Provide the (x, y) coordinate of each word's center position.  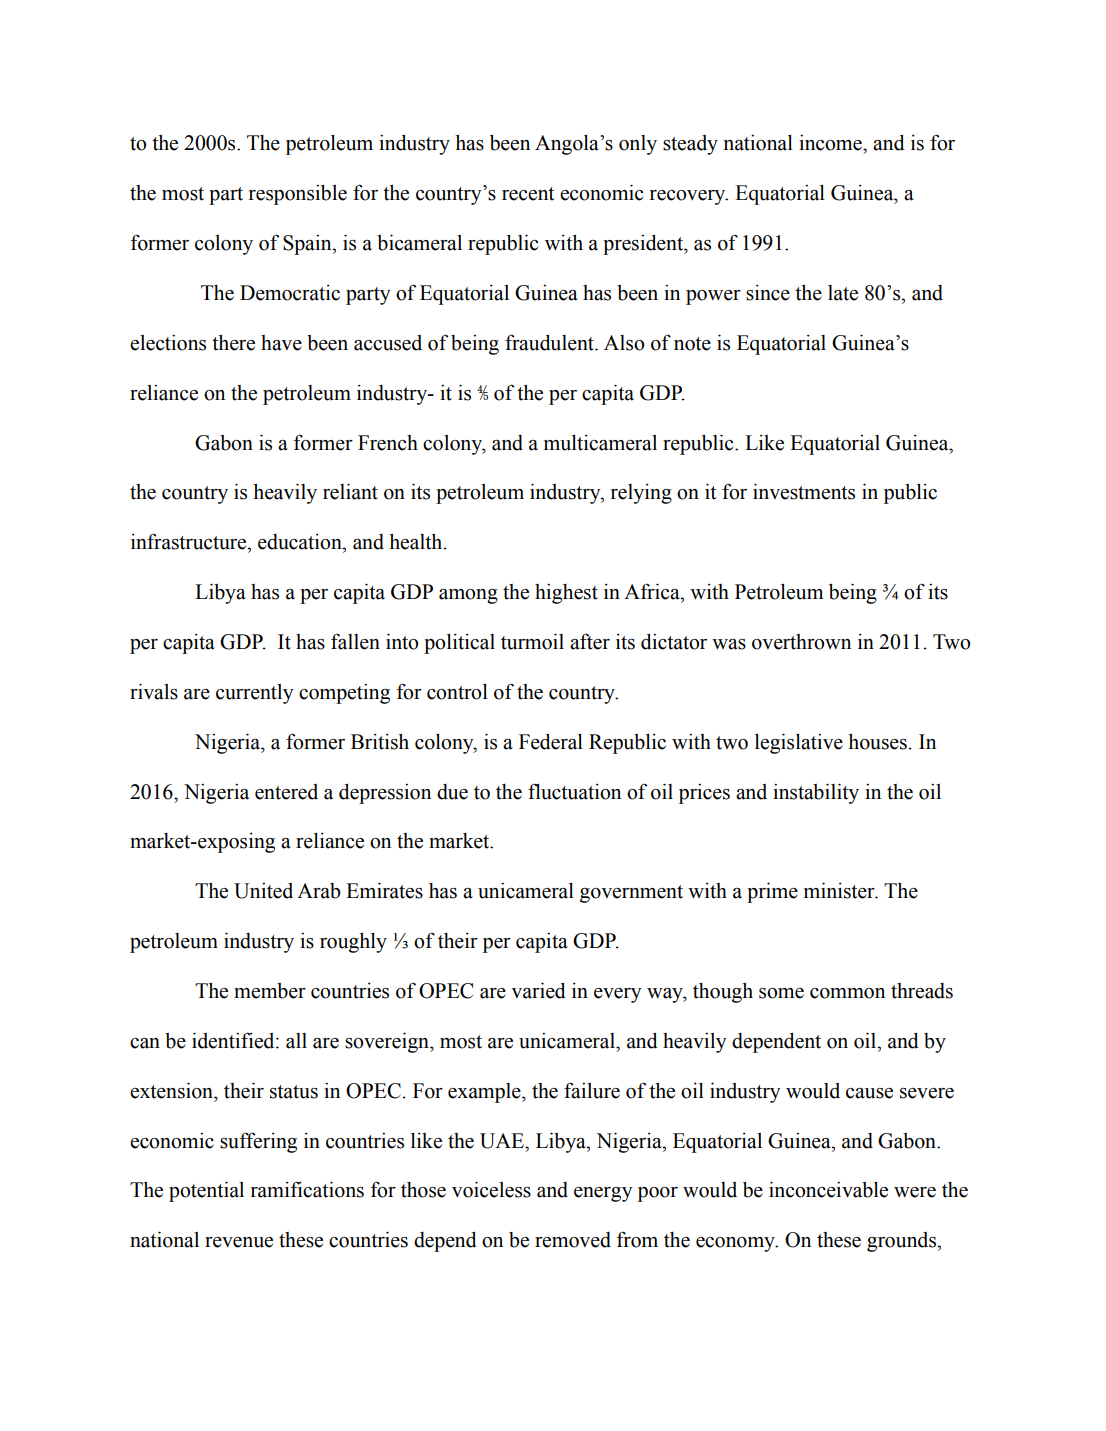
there (233, 343)
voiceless (491, 1189)
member (270, 991)
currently (255, 694)
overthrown (801, 642)
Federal (551, 742)
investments (804, 491)
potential (206, 1191)
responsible (298, 195)
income (831, 143)
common (847, 993)
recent (528, 194)
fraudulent (550, 342)
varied (538, 990)
